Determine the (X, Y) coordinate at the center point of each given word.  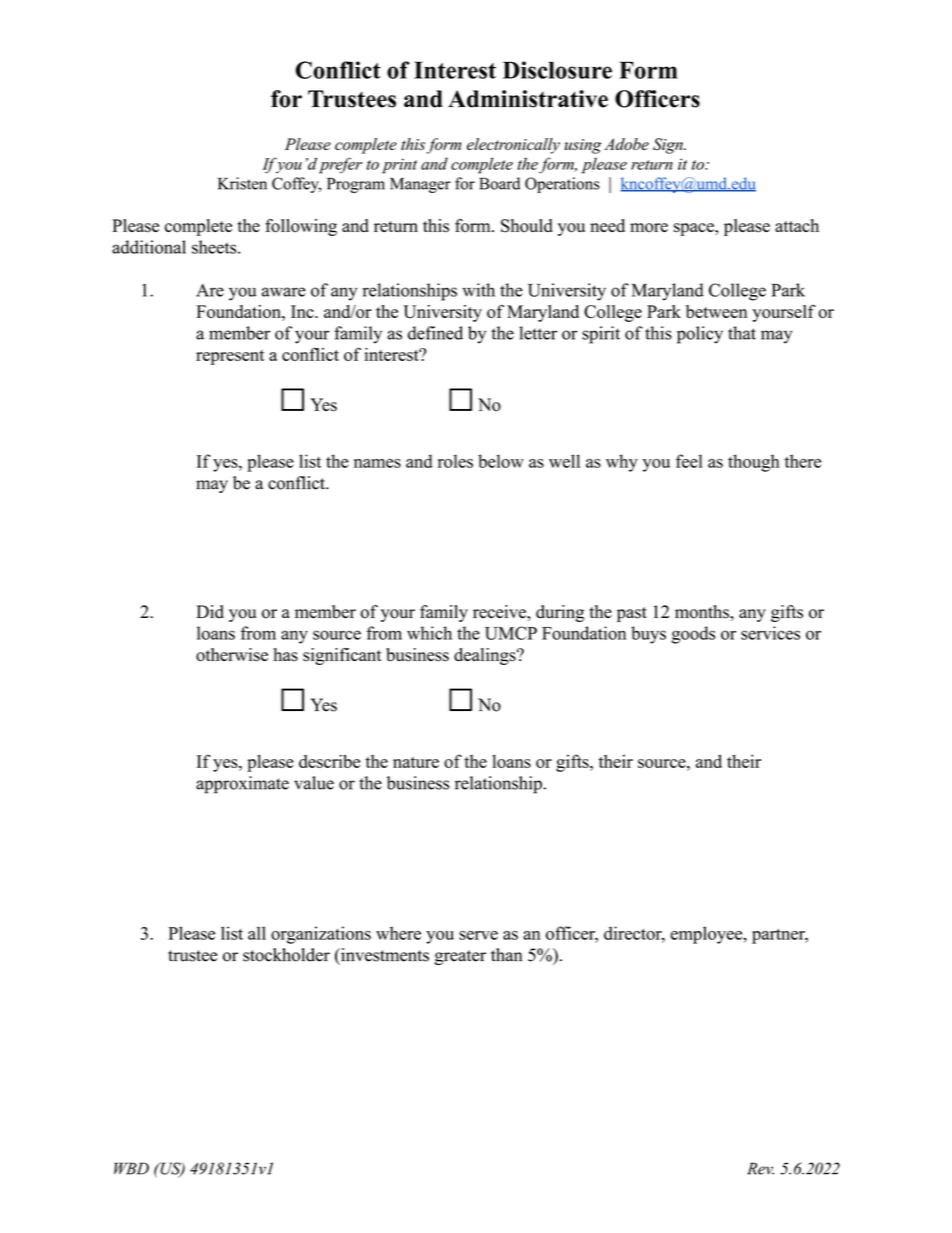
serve (478, 935)
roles (455, 461)
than (506, 955)
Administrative (528, 99)
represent (230, 357)
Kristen (242, 183)
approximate (242, 785)
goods (693, 635)
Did (210, 612)
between (716, 311)
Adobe (626, 144)
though (754, 463)
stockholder (286, 955)
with (478, 290)
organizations (321, 935)
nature (416, 762)
